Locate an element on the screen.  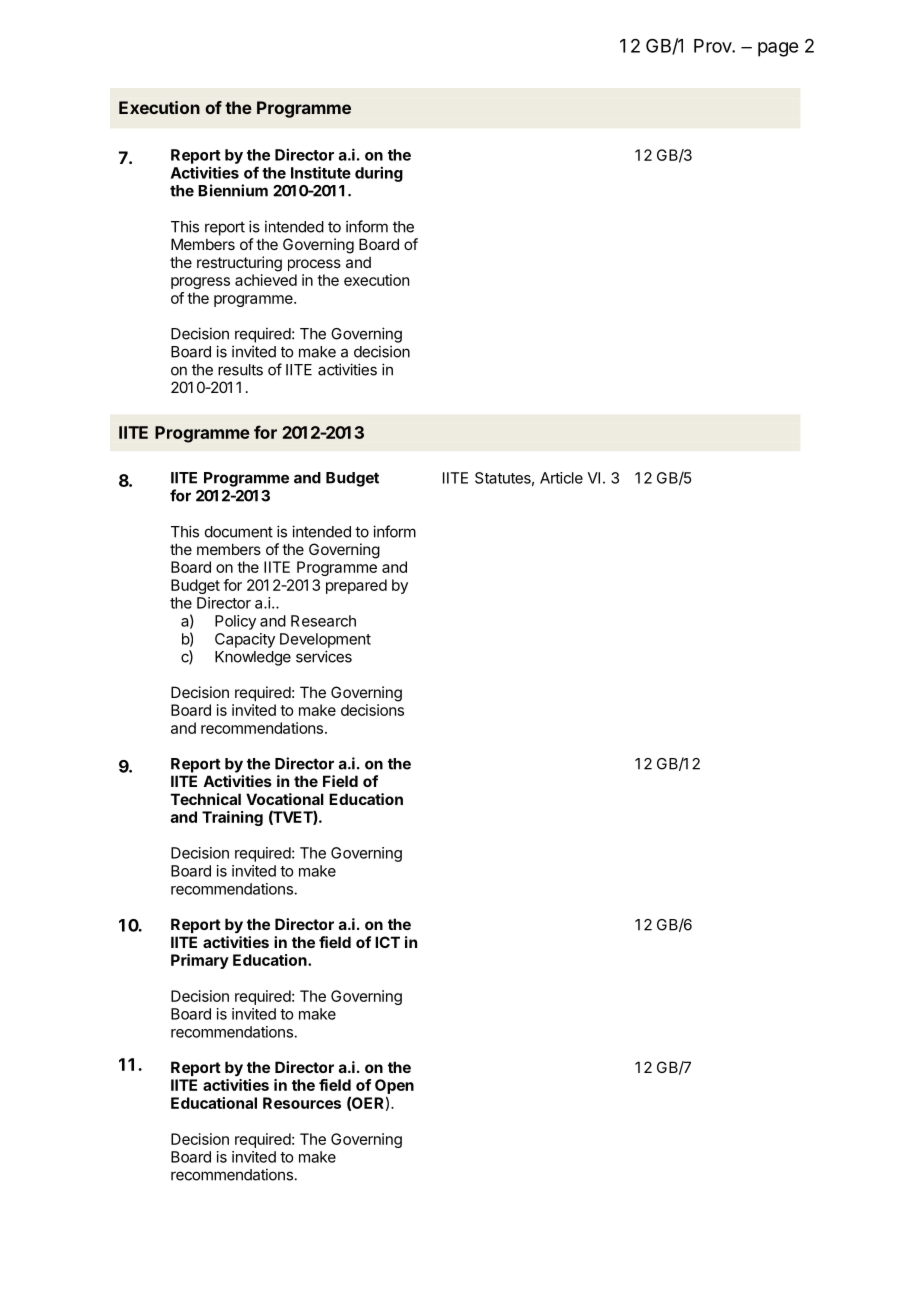
Vocational is located at coordinates (285, 799).
